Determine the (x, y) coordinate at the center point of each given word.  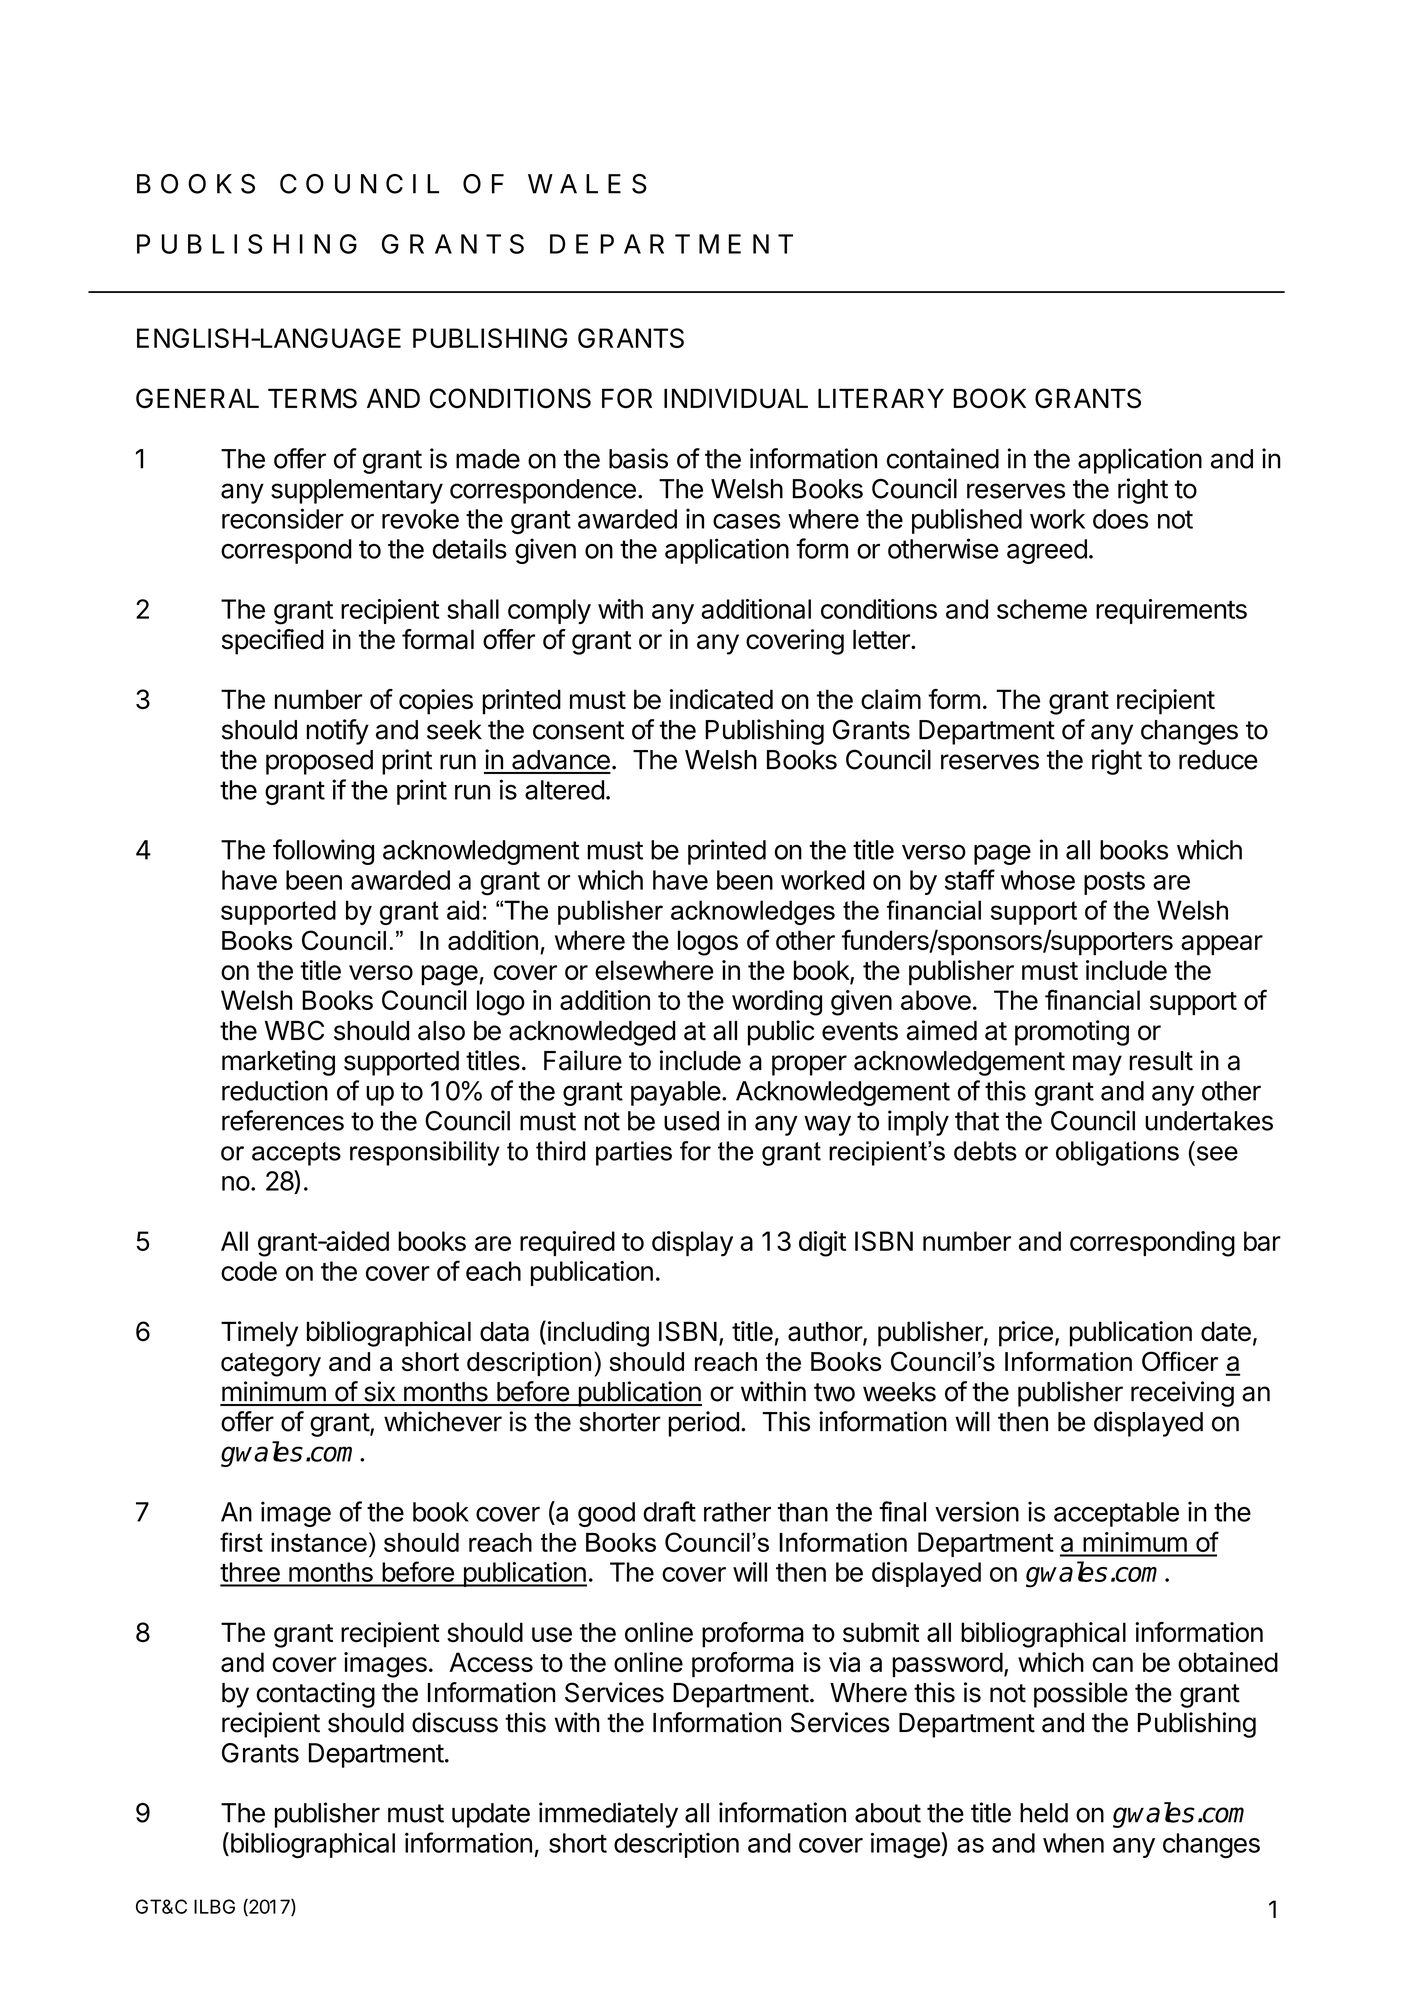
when (1073, 1843)
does (1120, 519)
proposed (319, 762)
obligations (1117, 1153)
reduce (1218, 760)
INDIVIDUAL (736, 398)
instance (319, 1542)
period (703, 1424)
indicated (721, 699)
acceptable (1116, 1514)
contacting (315, 1695)
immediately (608, 1815)
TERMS (312, 398)
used (691, 1121)
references (283, 1120)
